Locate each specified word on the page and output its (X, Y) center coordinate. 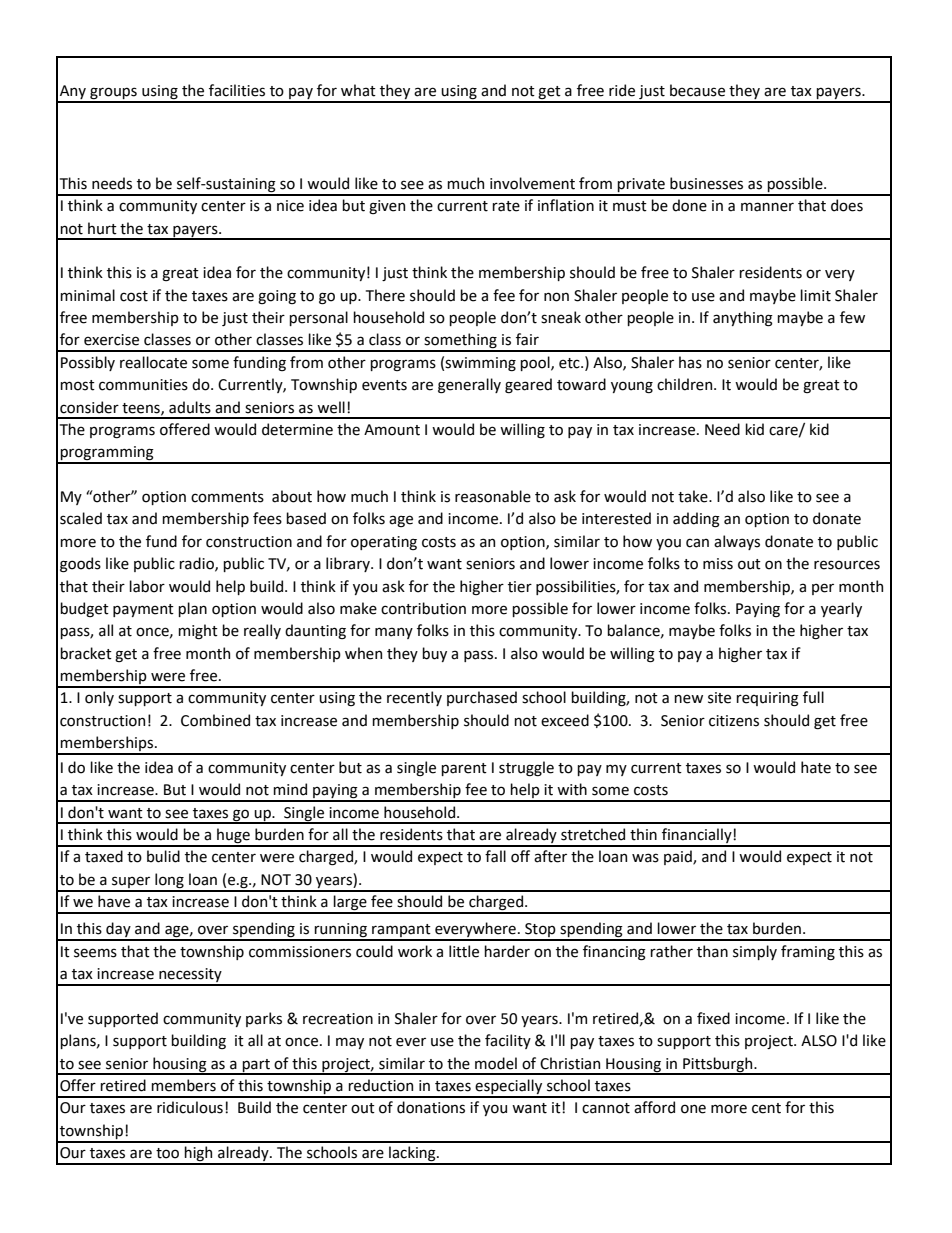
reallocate (153, 362)
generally (469, 386)
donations (431, 1107)
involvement (532, 183)
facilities (237, 90)
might (198, 631)
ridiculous (190, 1107)
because (697, 90)
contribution (423, 608)
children (686, 384)
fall (495, 856)
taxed (104, 856)
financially (697, 837)
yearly (841, 609)
